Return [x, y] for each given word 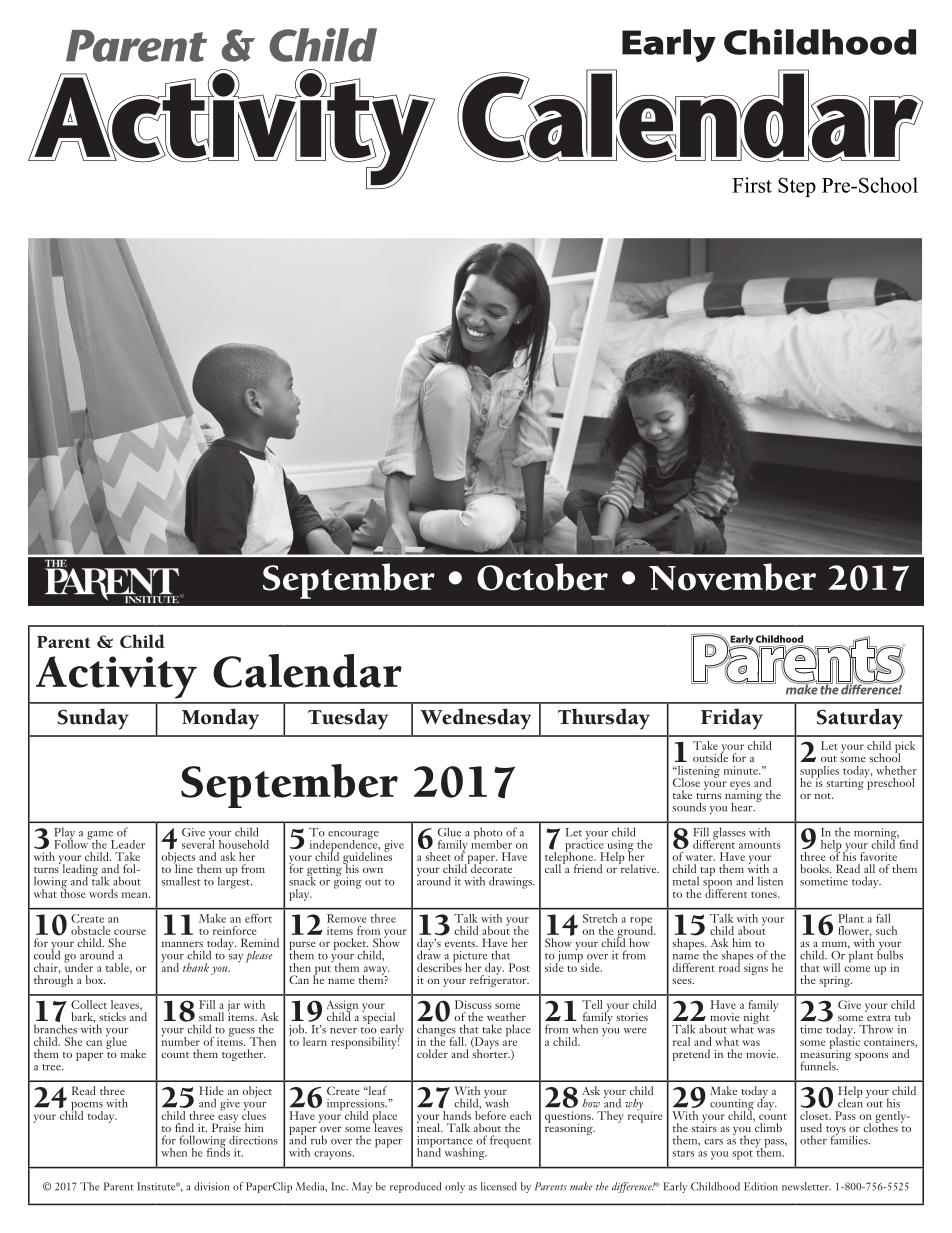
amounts [760, 845]
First [752, 185]
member [491, 843]
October [542, 577]
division [211, 1186]
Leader [128, 844]
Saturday [860, 719]
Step [797, 187]
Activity [116, 677]
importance [445, 1143]
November [732, 577]
